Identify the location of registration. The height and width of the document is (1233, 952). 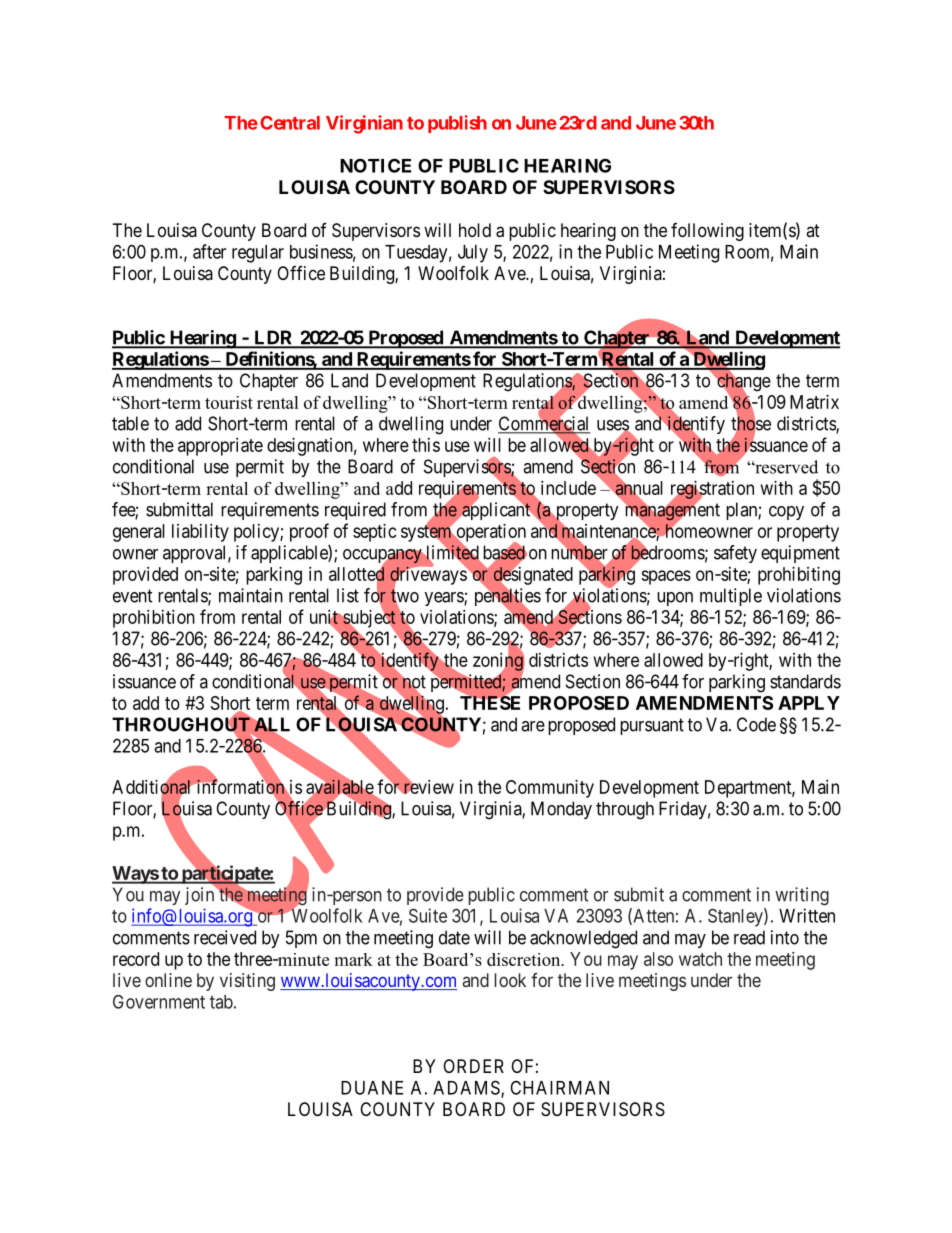
(712, 491).
